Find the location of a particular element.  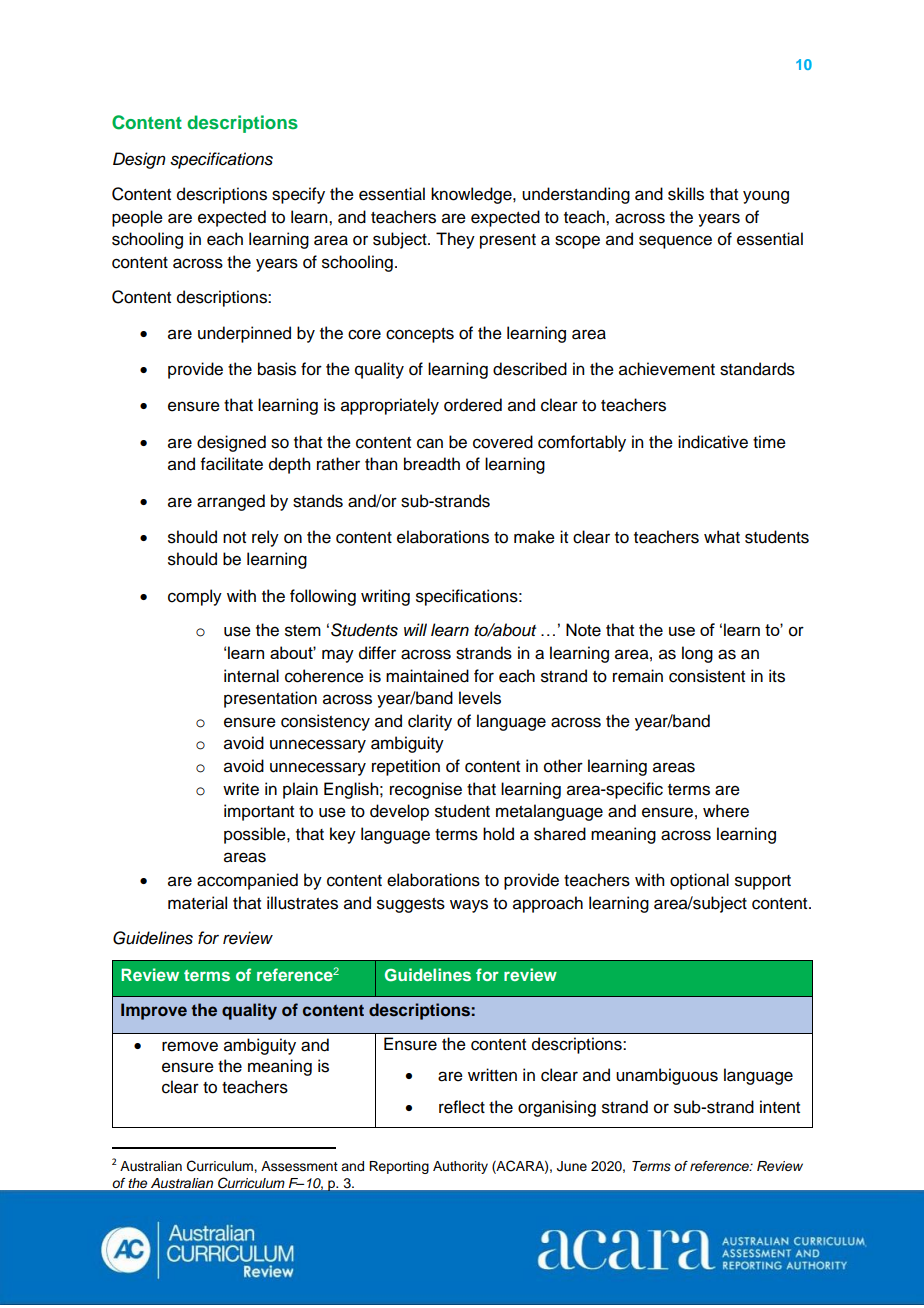

Assessment is located at coordinates (299, 1166).
